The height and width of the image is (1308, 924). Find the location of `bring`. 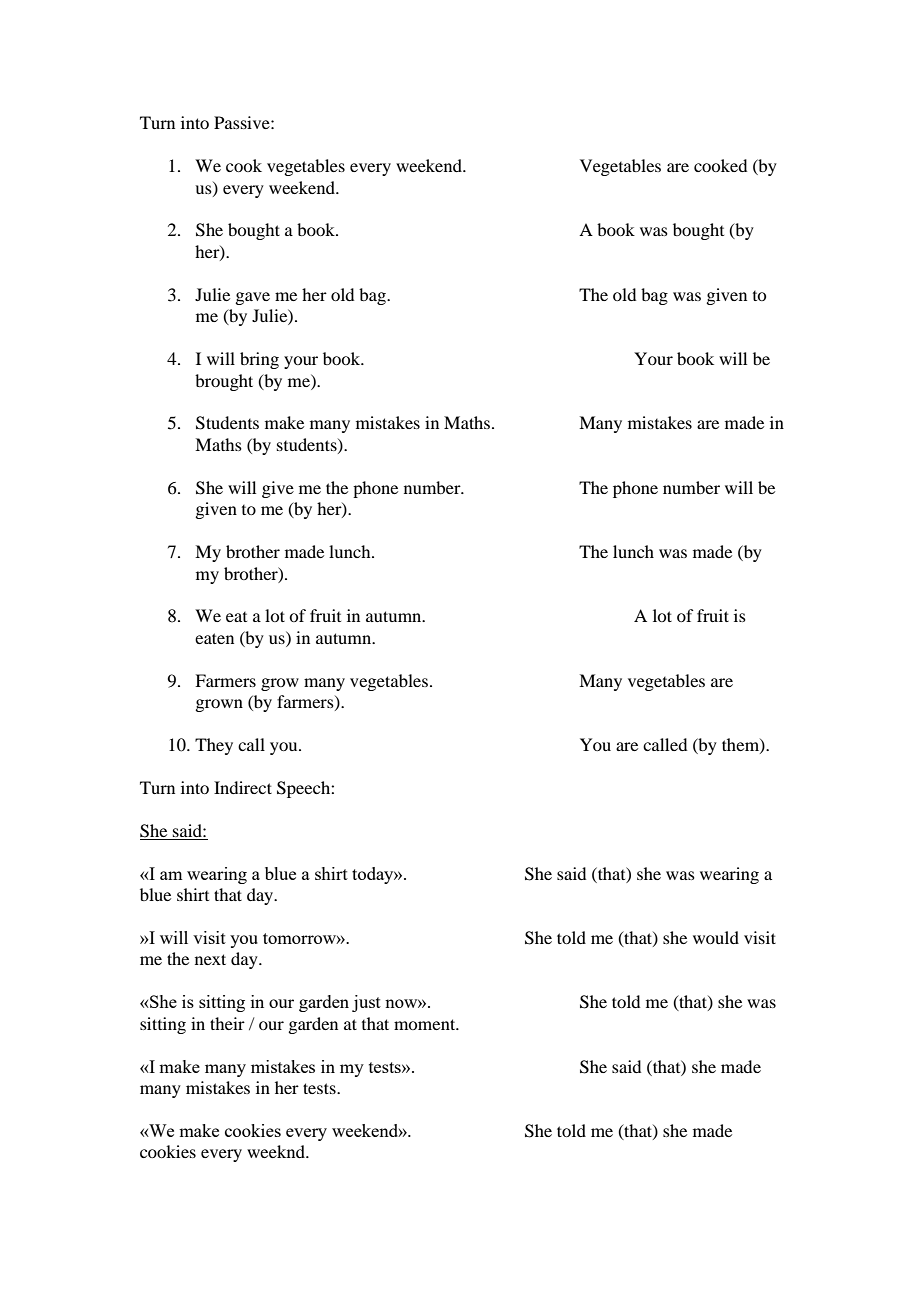

bring is located at coordinates (259, 360).
